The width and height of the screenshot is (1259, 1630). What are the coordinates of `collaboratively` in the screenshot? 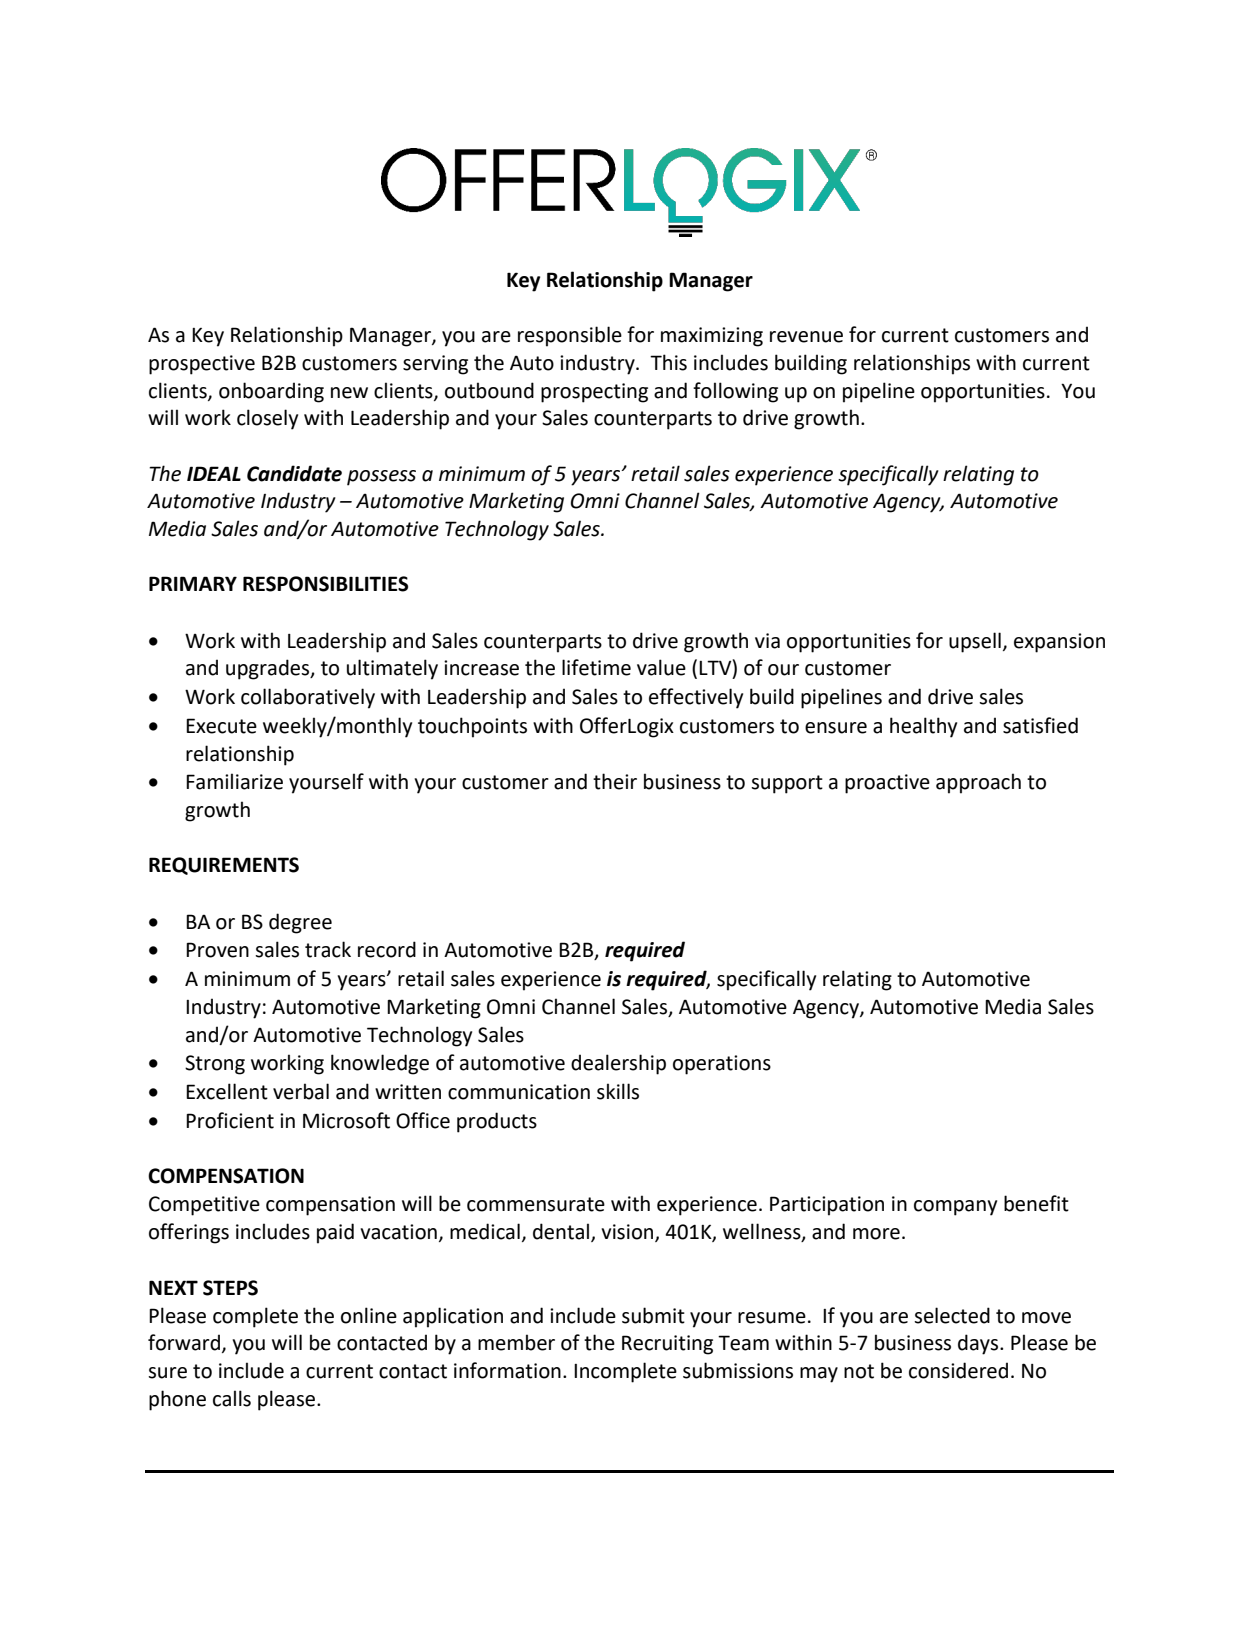 It's located at (308, 698).
